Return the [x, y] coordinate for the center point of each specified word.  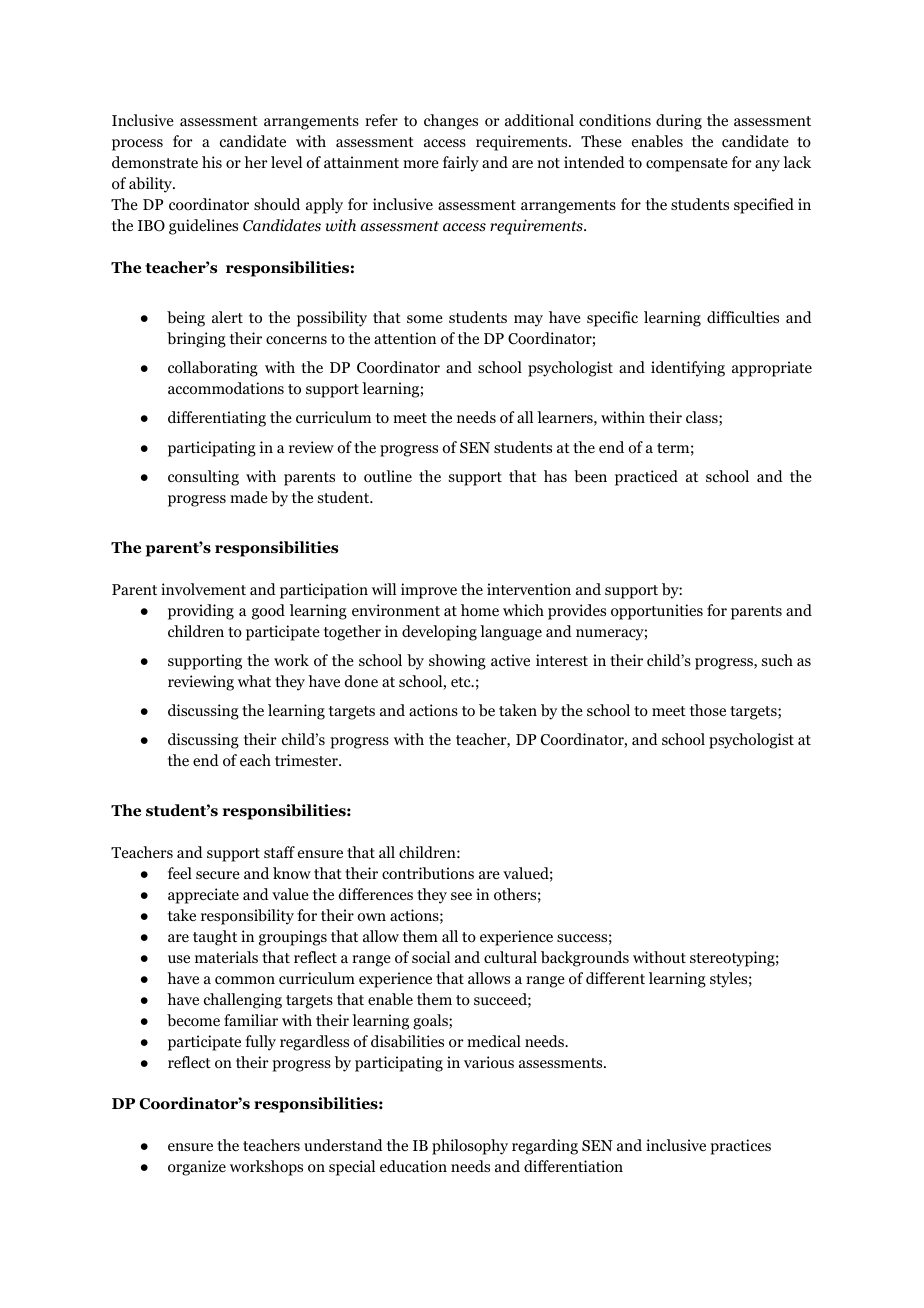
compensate [687, 165]
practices [740, 1147]
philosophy [470, 1147]
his [212, 162]
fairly [461, 164]
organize [197, 1168]
